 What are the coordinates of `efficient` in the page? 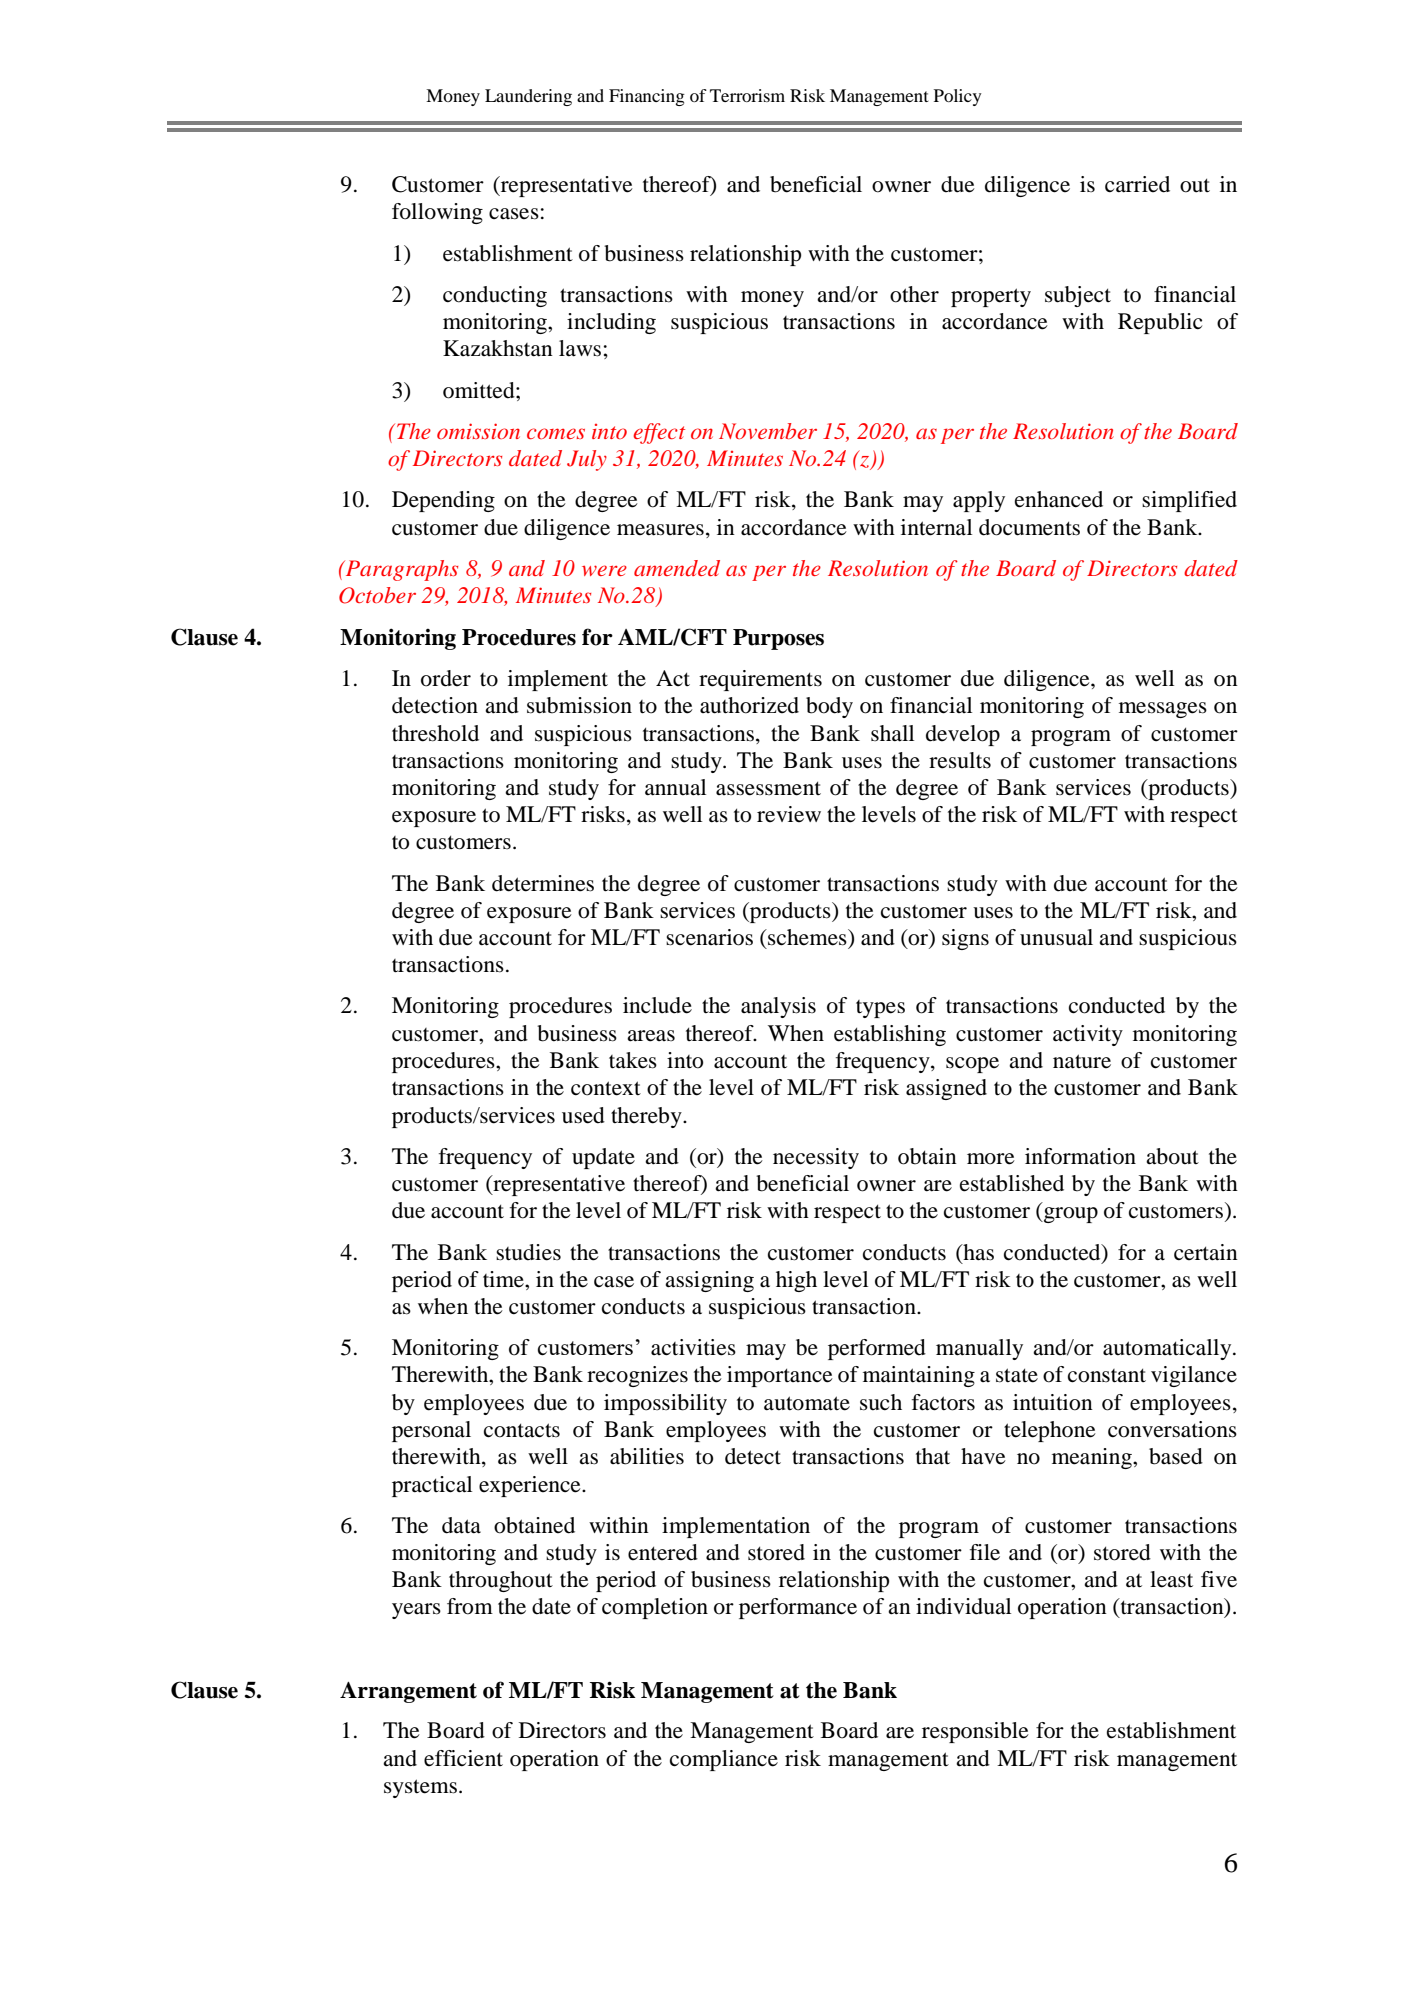 It's located at (463, 1758).
